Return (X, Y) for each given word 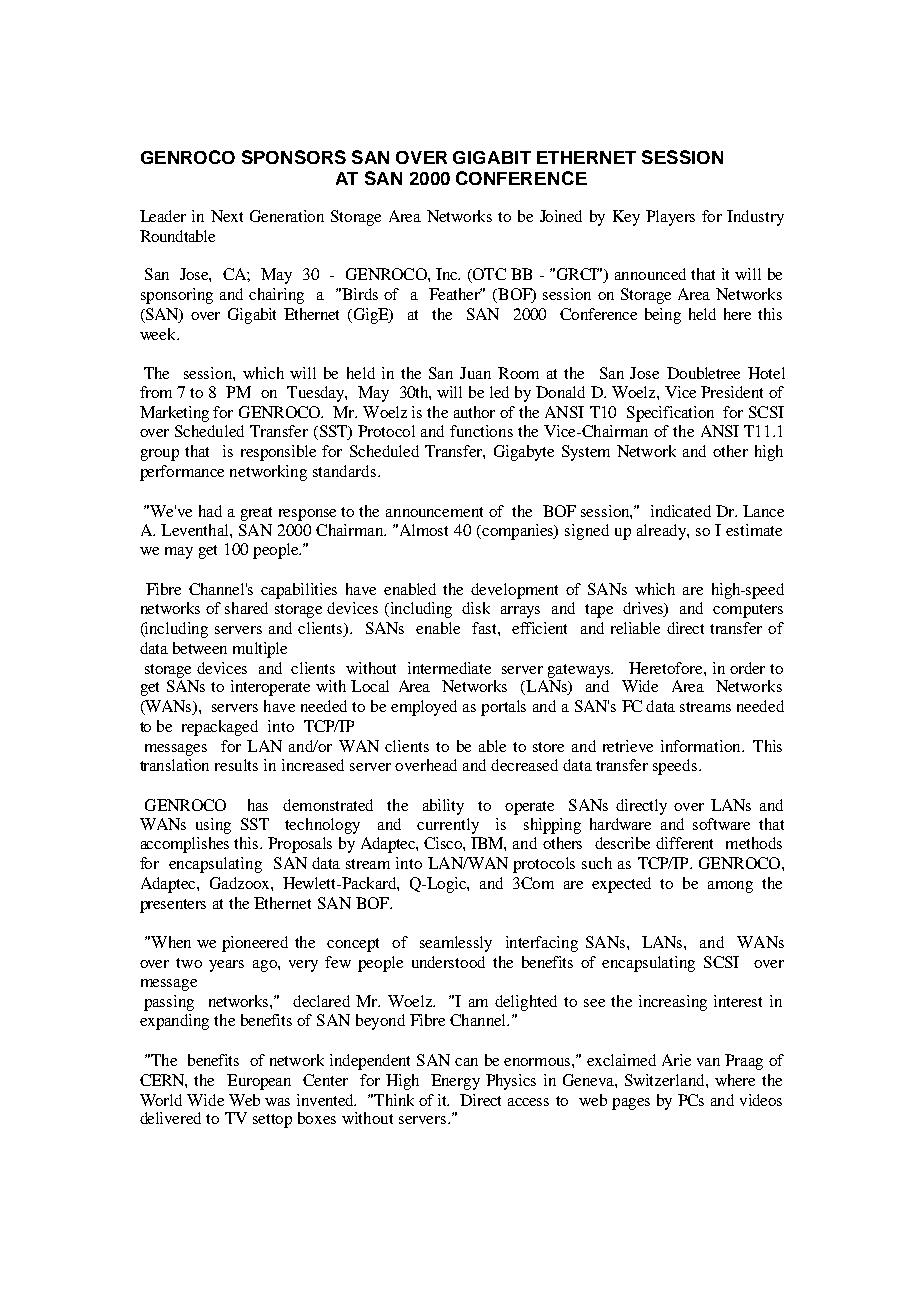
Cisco (444, 844)
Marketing (174, 414)
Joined (561, 216)
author (474, 412)
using (213, 826)
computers (748, 611)
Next (227, 216)
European (259, 1082)
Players (670, 218)
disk (476, 608)
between (200, 648)
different (684, 843)
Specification (670, 414)
